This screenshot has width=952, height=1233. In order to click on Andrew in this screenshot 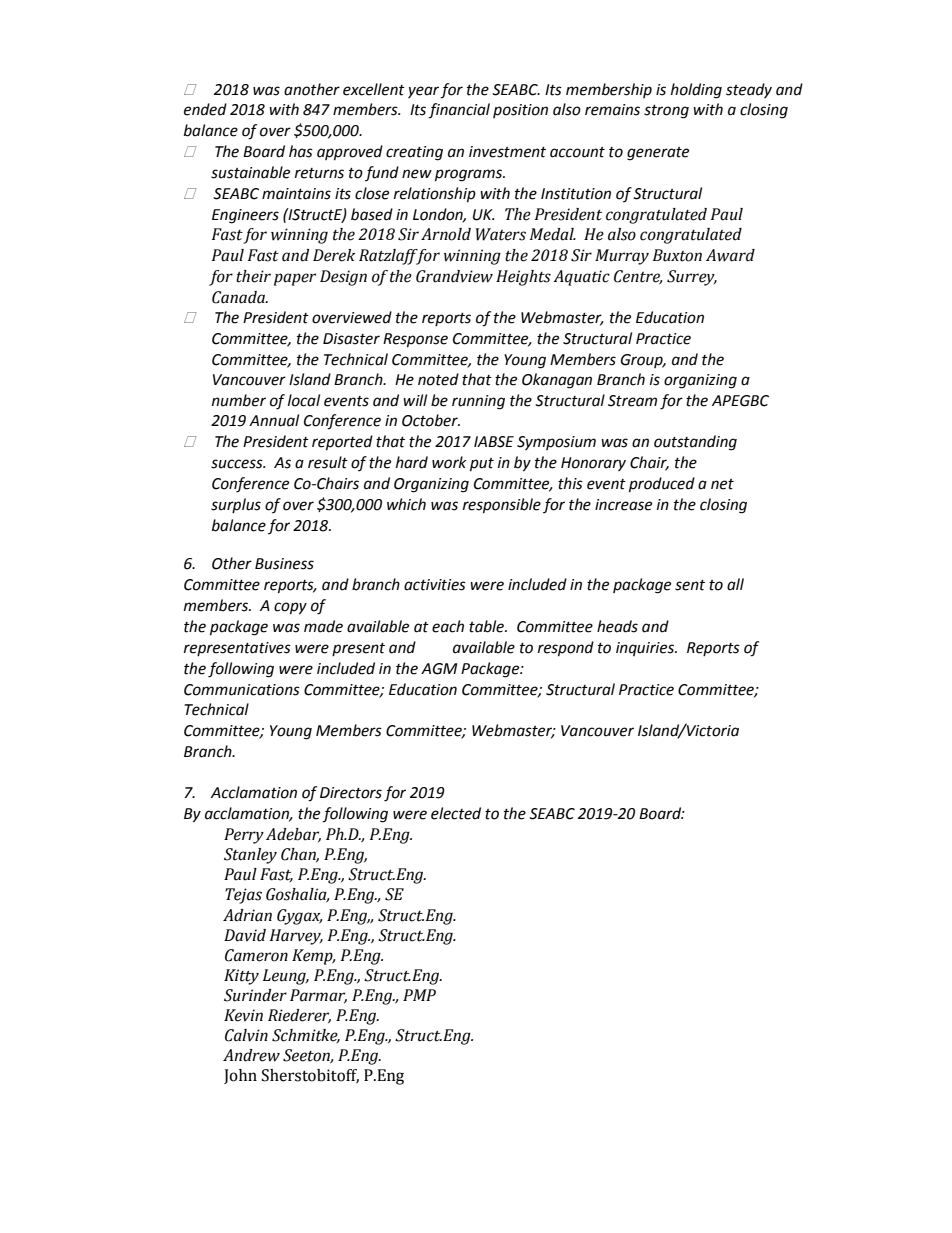, I will do `click(251, 1055)`.
